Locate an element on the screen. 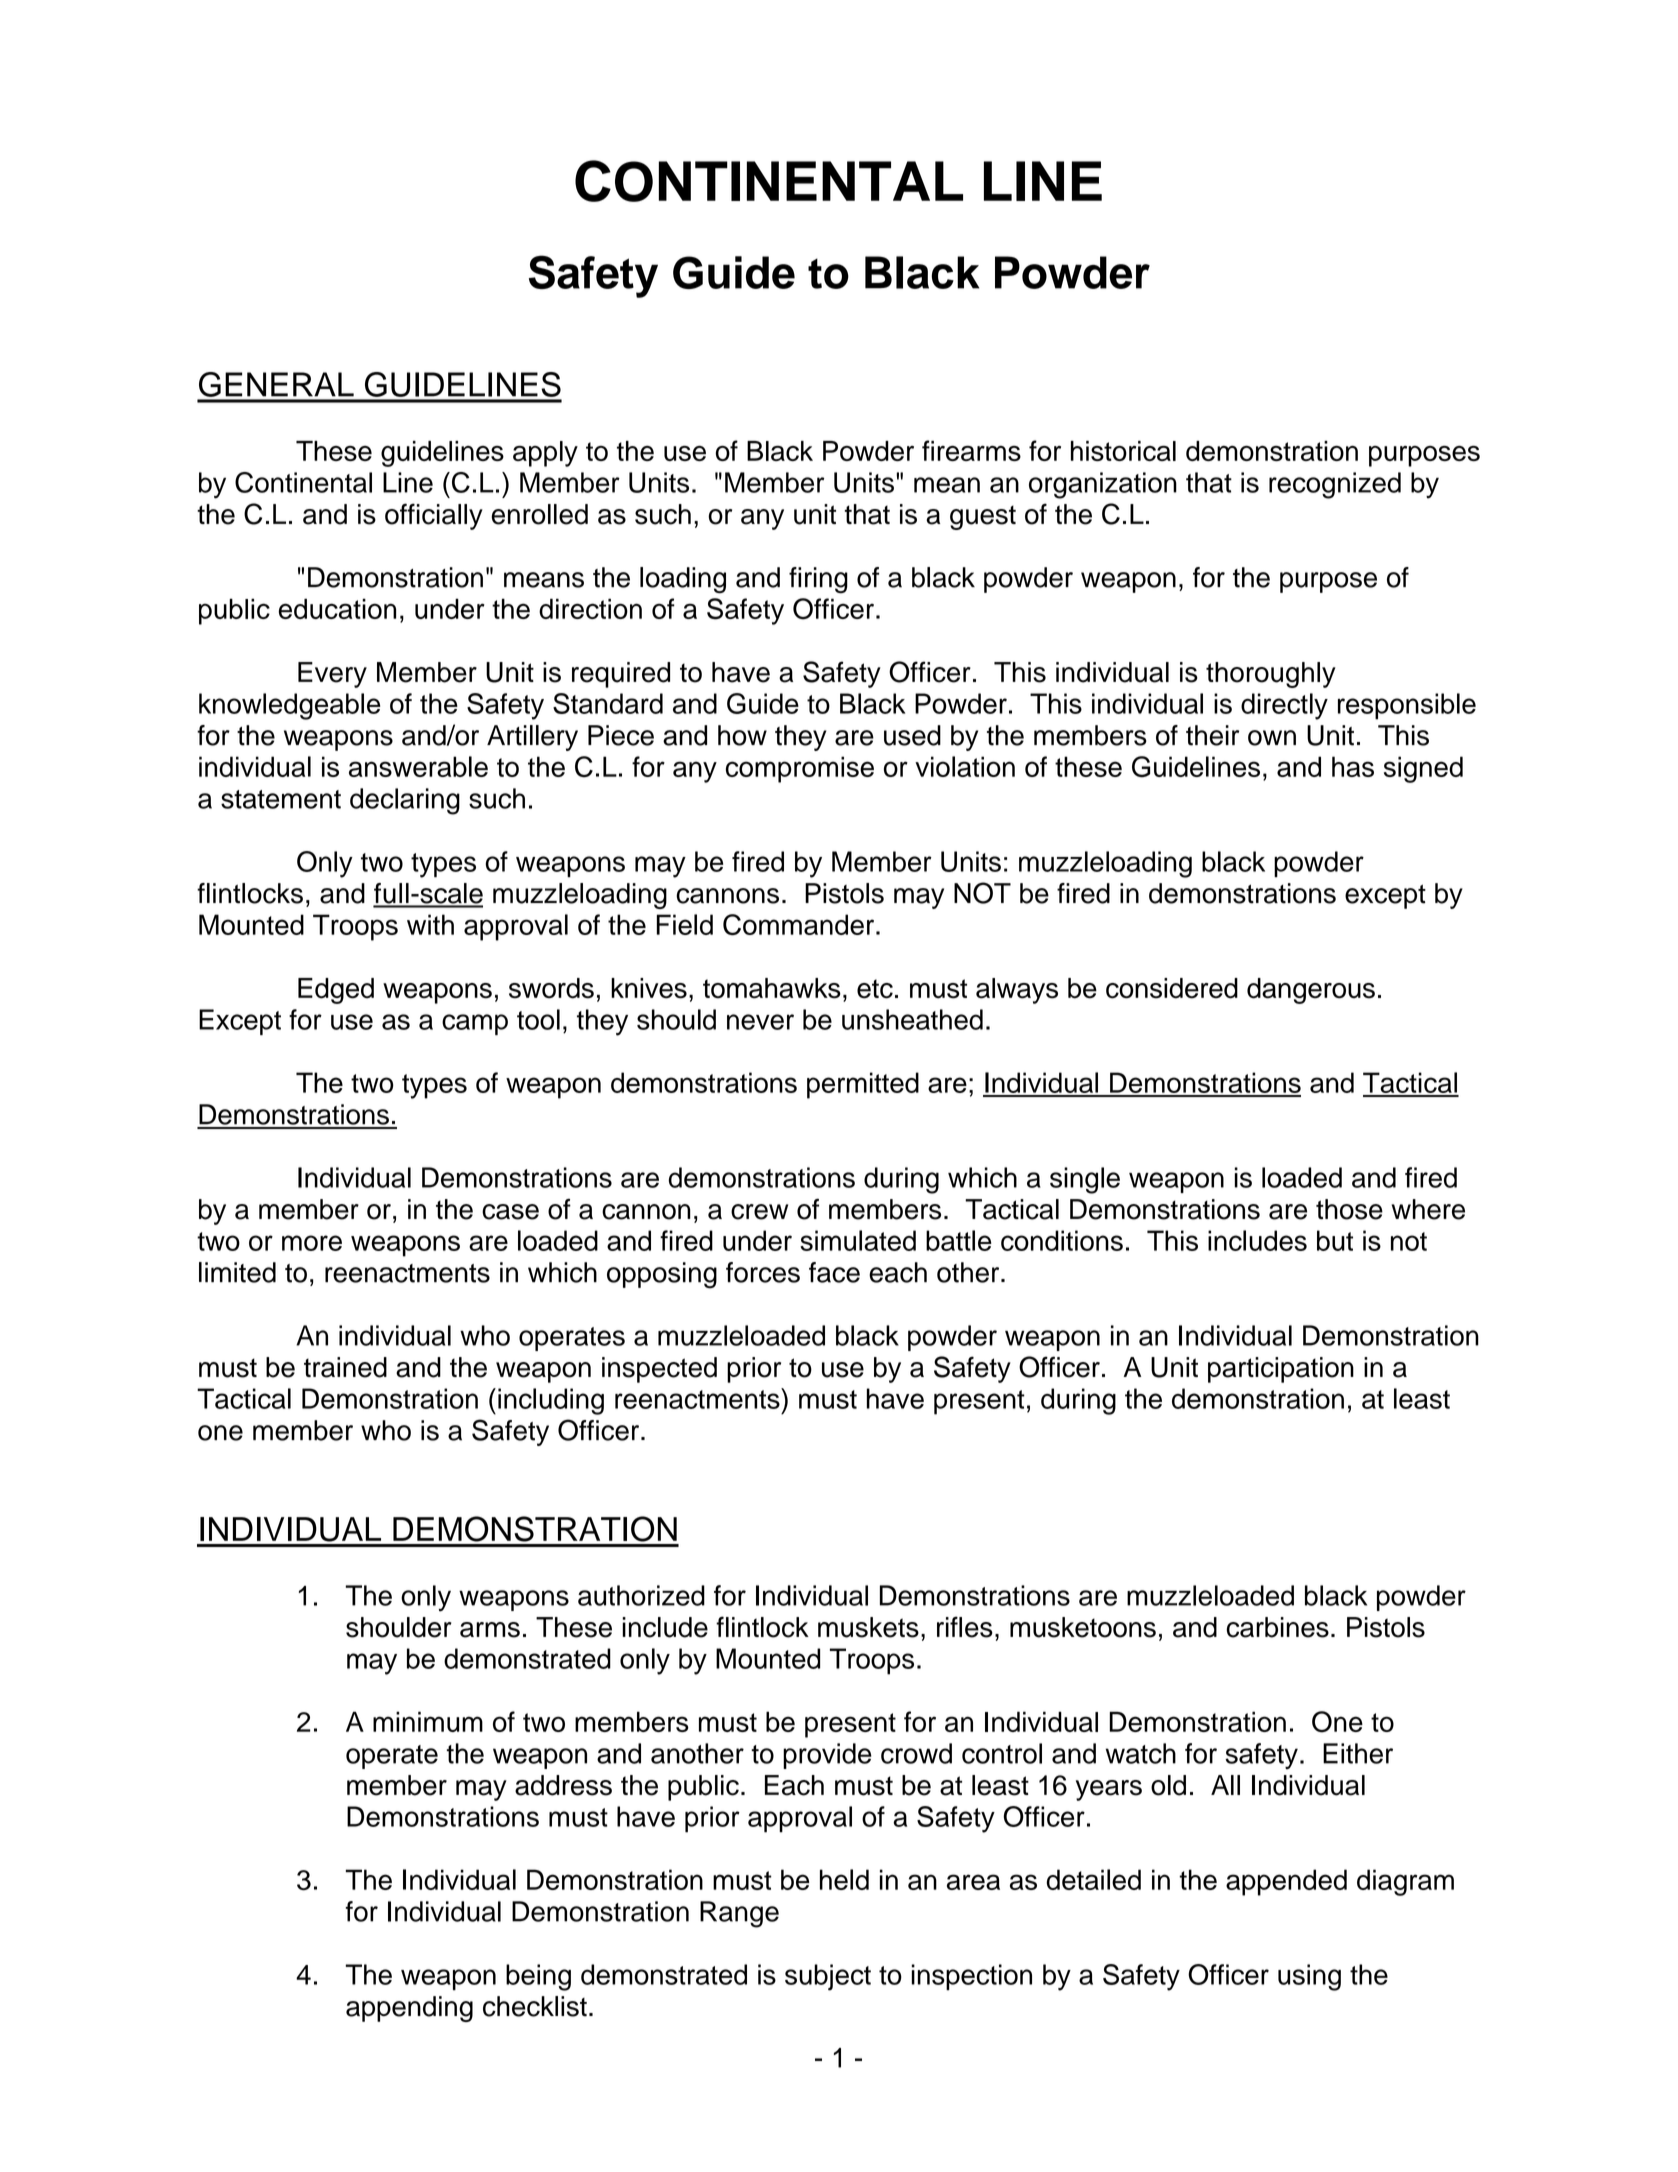  appending is located at coordinates (409, 2009).
